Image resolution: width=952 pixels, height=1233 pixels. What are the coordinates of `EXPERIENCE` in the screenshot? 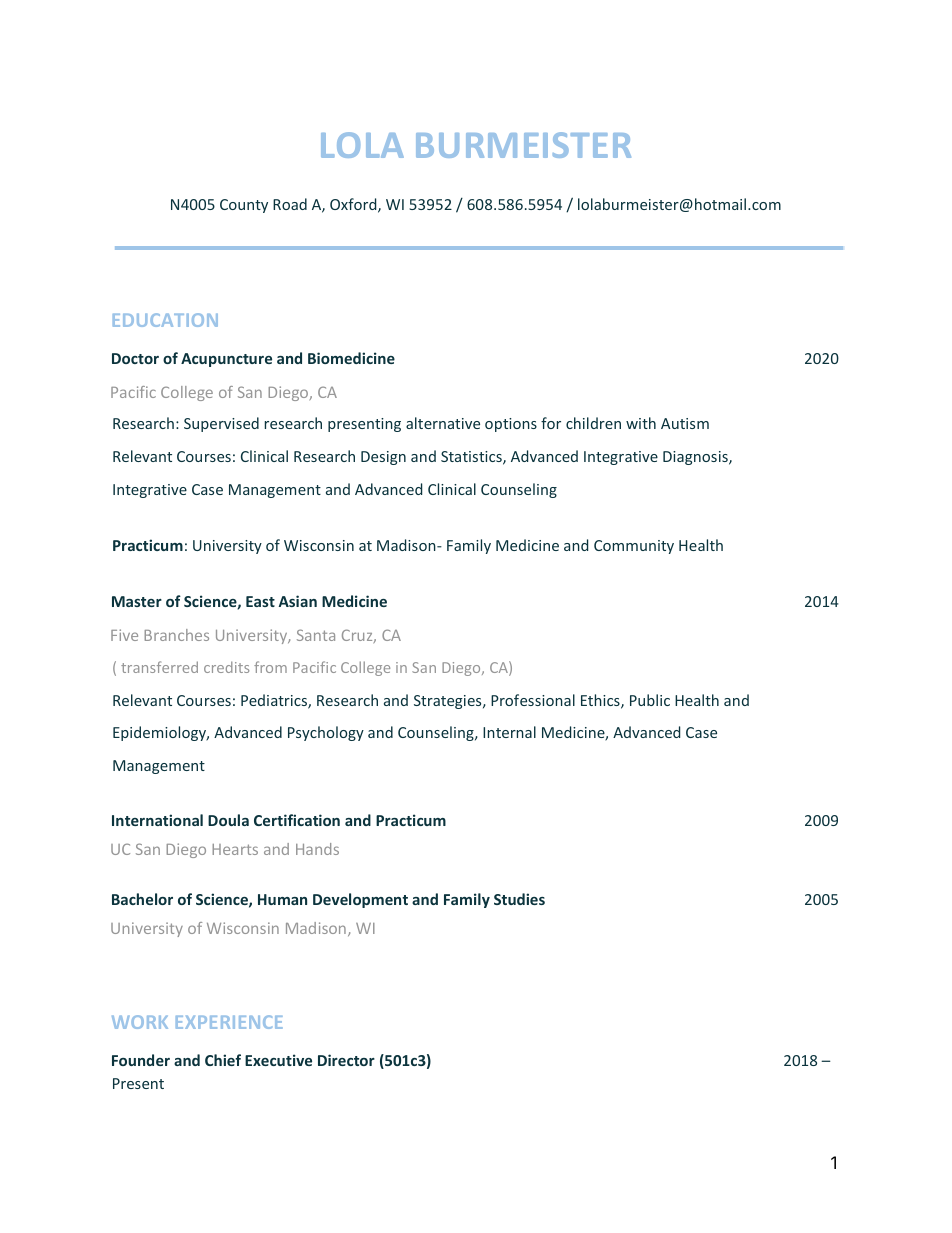 It's located at (229, 1022).
